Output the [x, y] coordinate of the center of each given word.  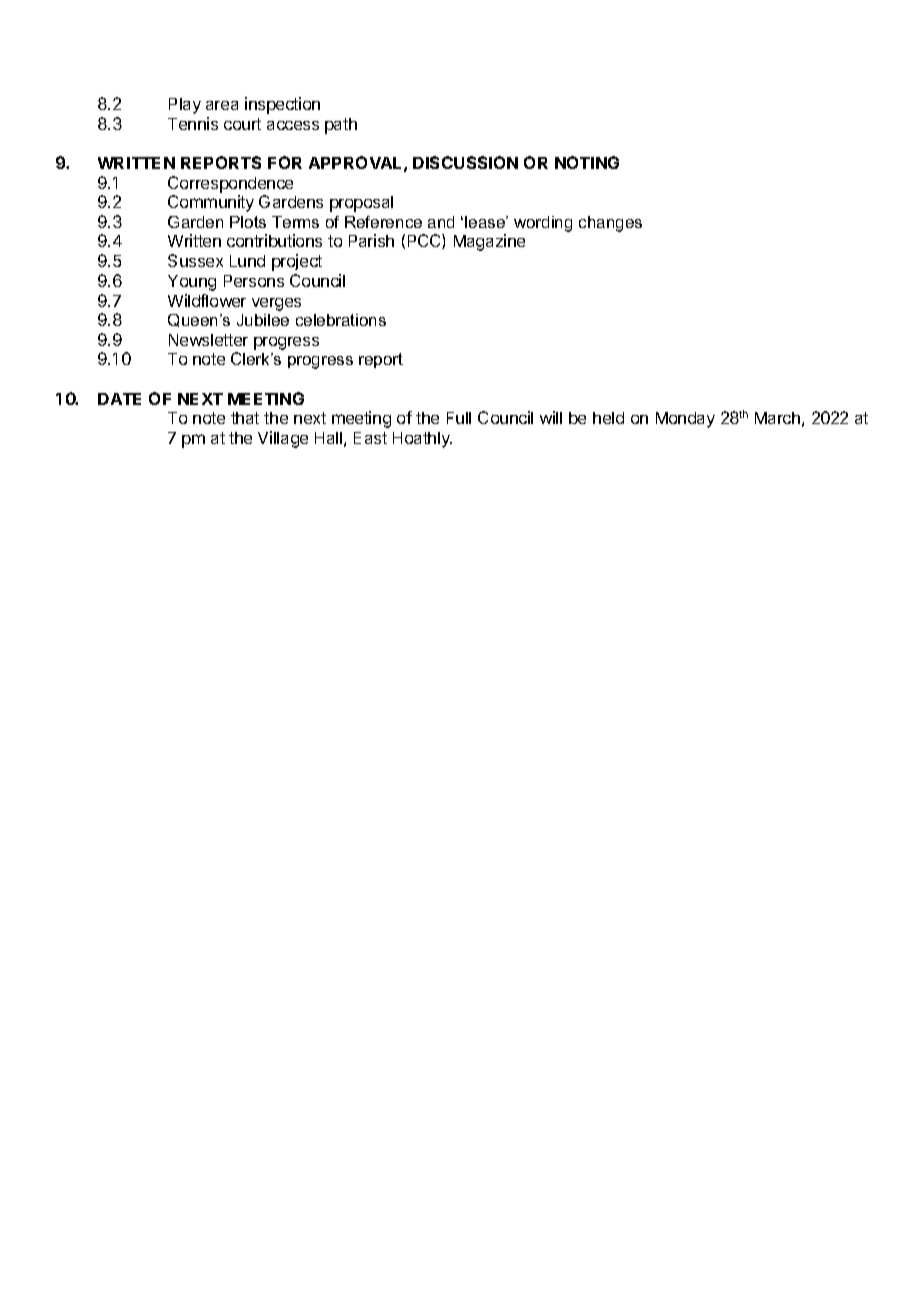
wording [543, 224]
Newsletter [208, 340]
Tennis [193, 123]
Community [211, 203]
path [341, 126]
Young [192, 283]
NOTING [587, 162]
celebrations [341, 320]
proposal [361, 204]
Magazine [489, 242]
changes [610, 224]
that [245, 418]
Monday [685, 420]
